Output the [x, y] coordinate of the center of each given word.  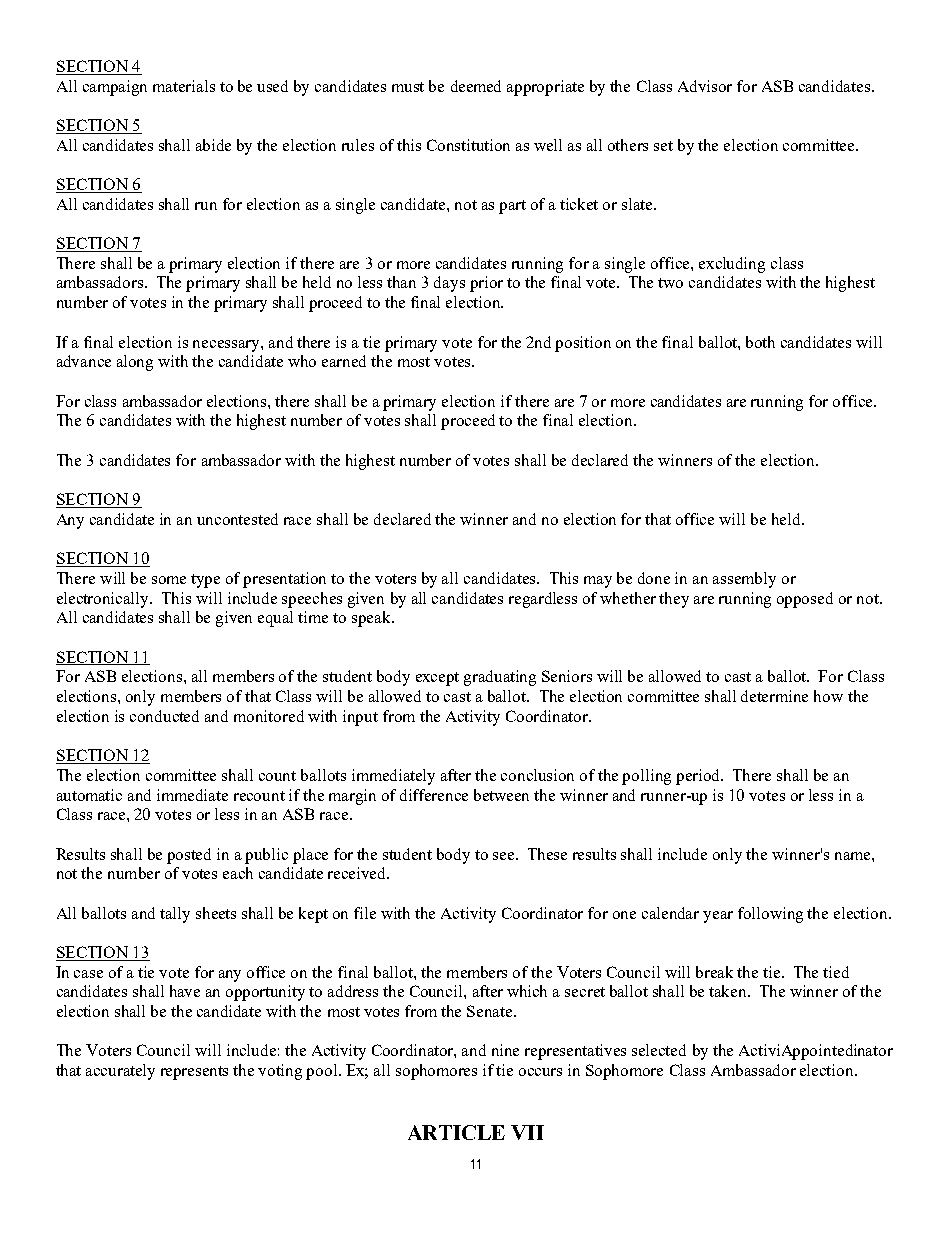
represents [194, 1073]
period [699, 777]
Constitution [468, 145]
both [760, 342]
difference [434, 795]
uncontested [237, 519]
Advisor [705, 86]
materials [184, 86]
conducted [164, 716]
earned [344, 361]
